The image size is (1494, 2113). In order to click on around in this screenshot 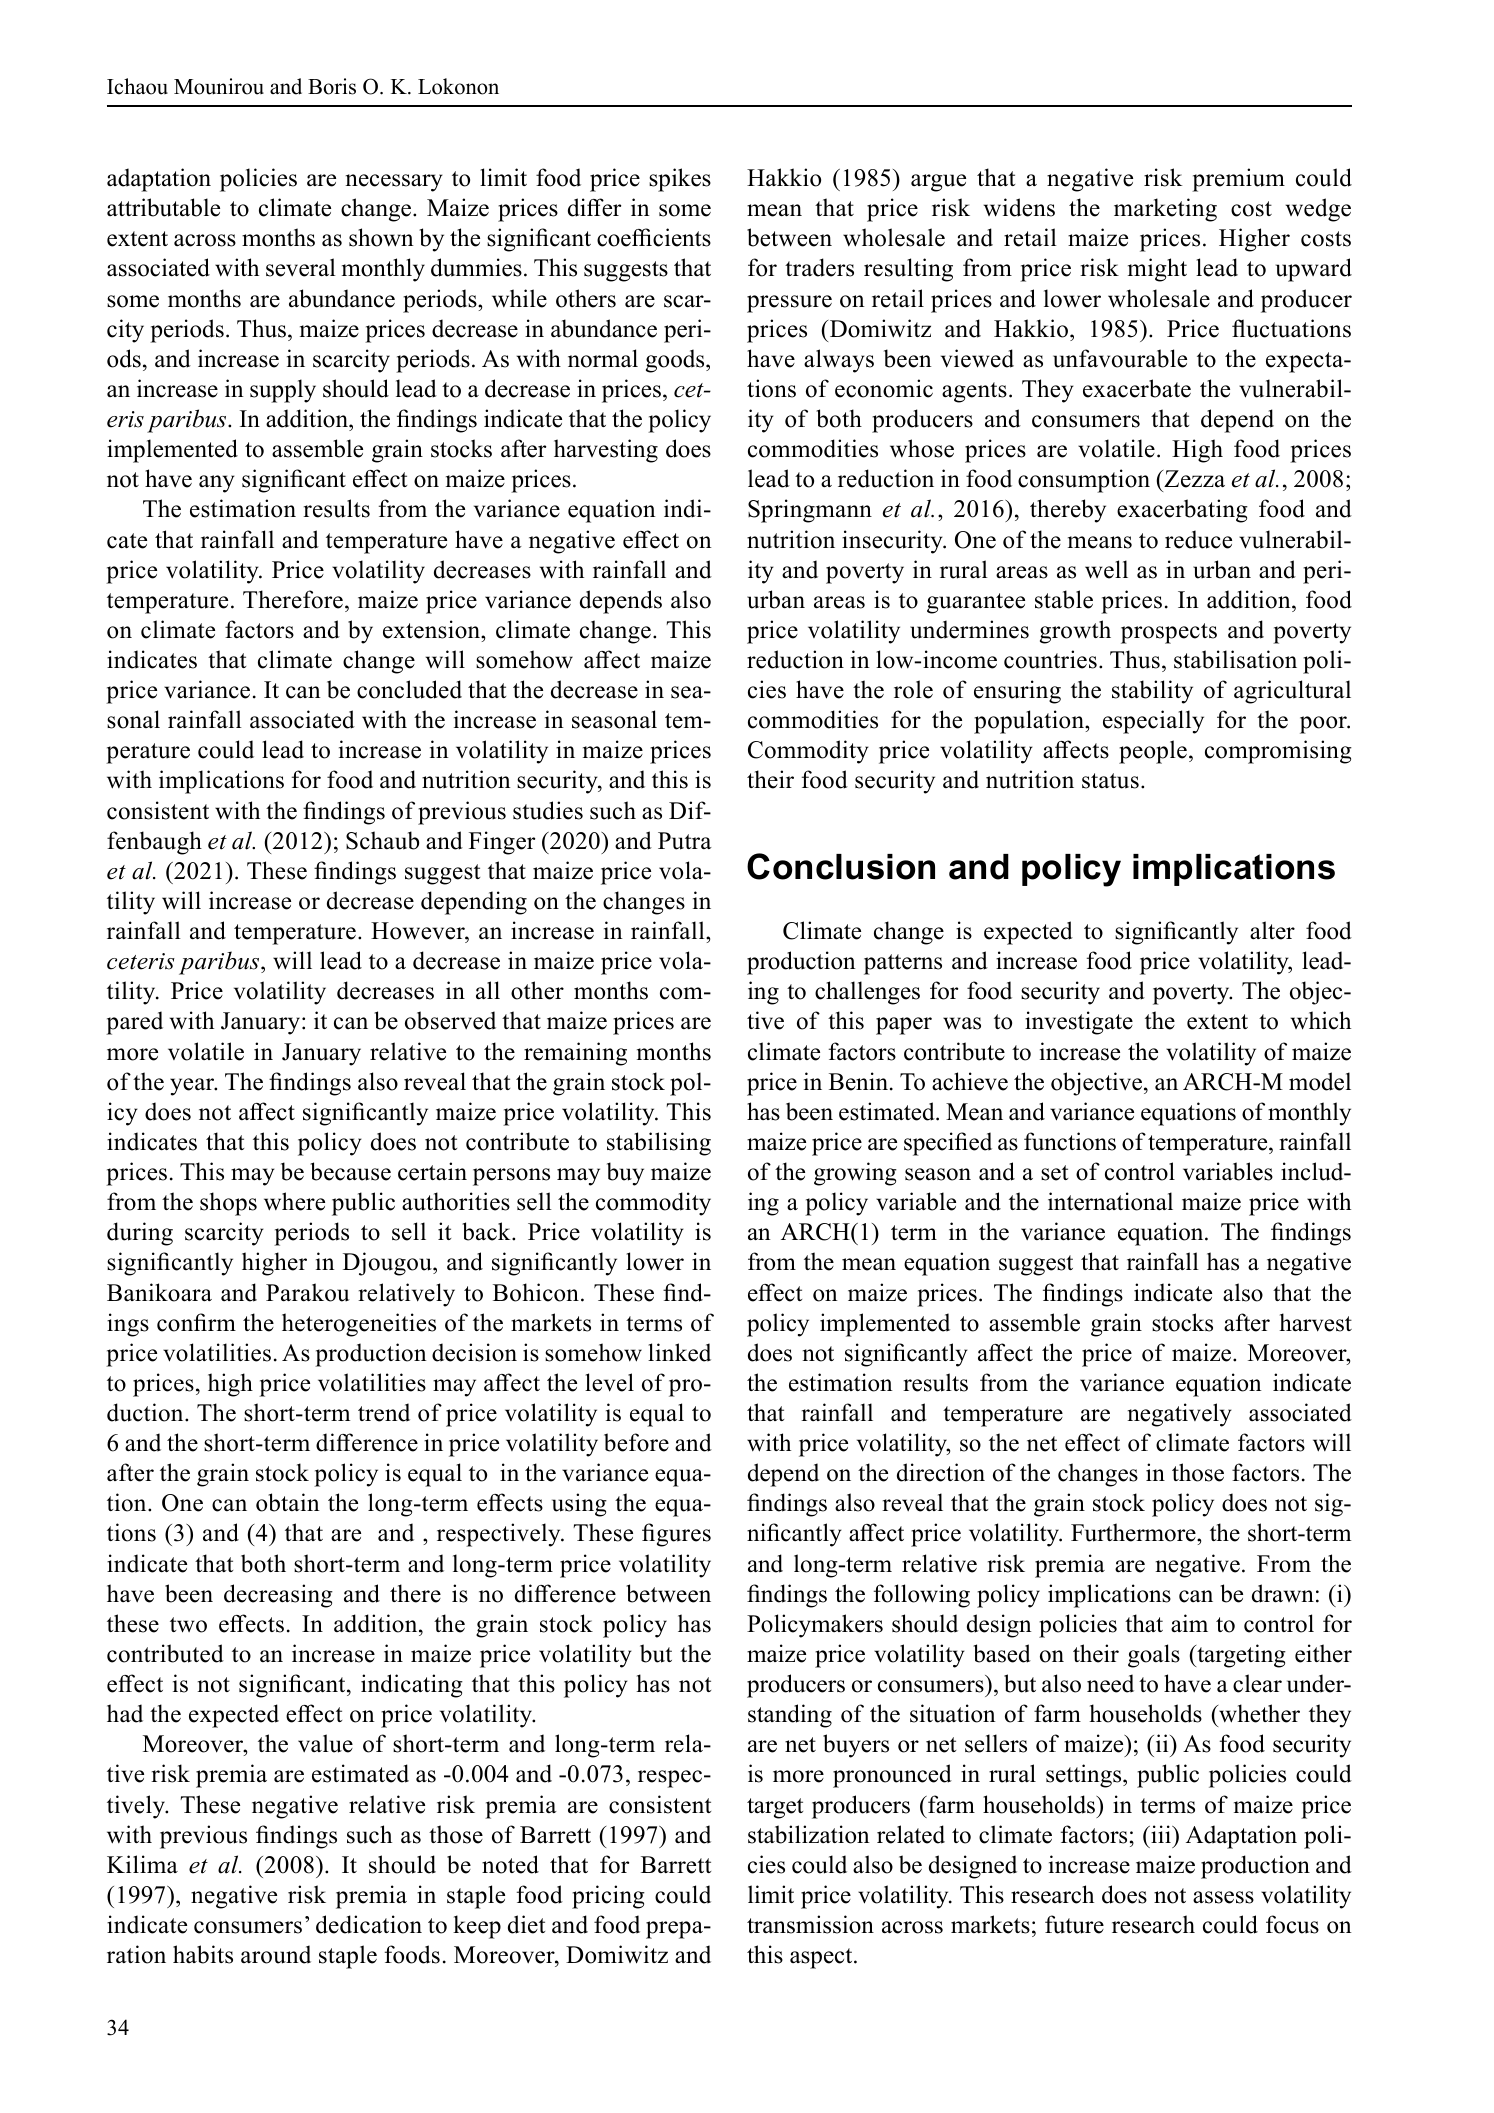, I will do `click(276, 1954)`.
